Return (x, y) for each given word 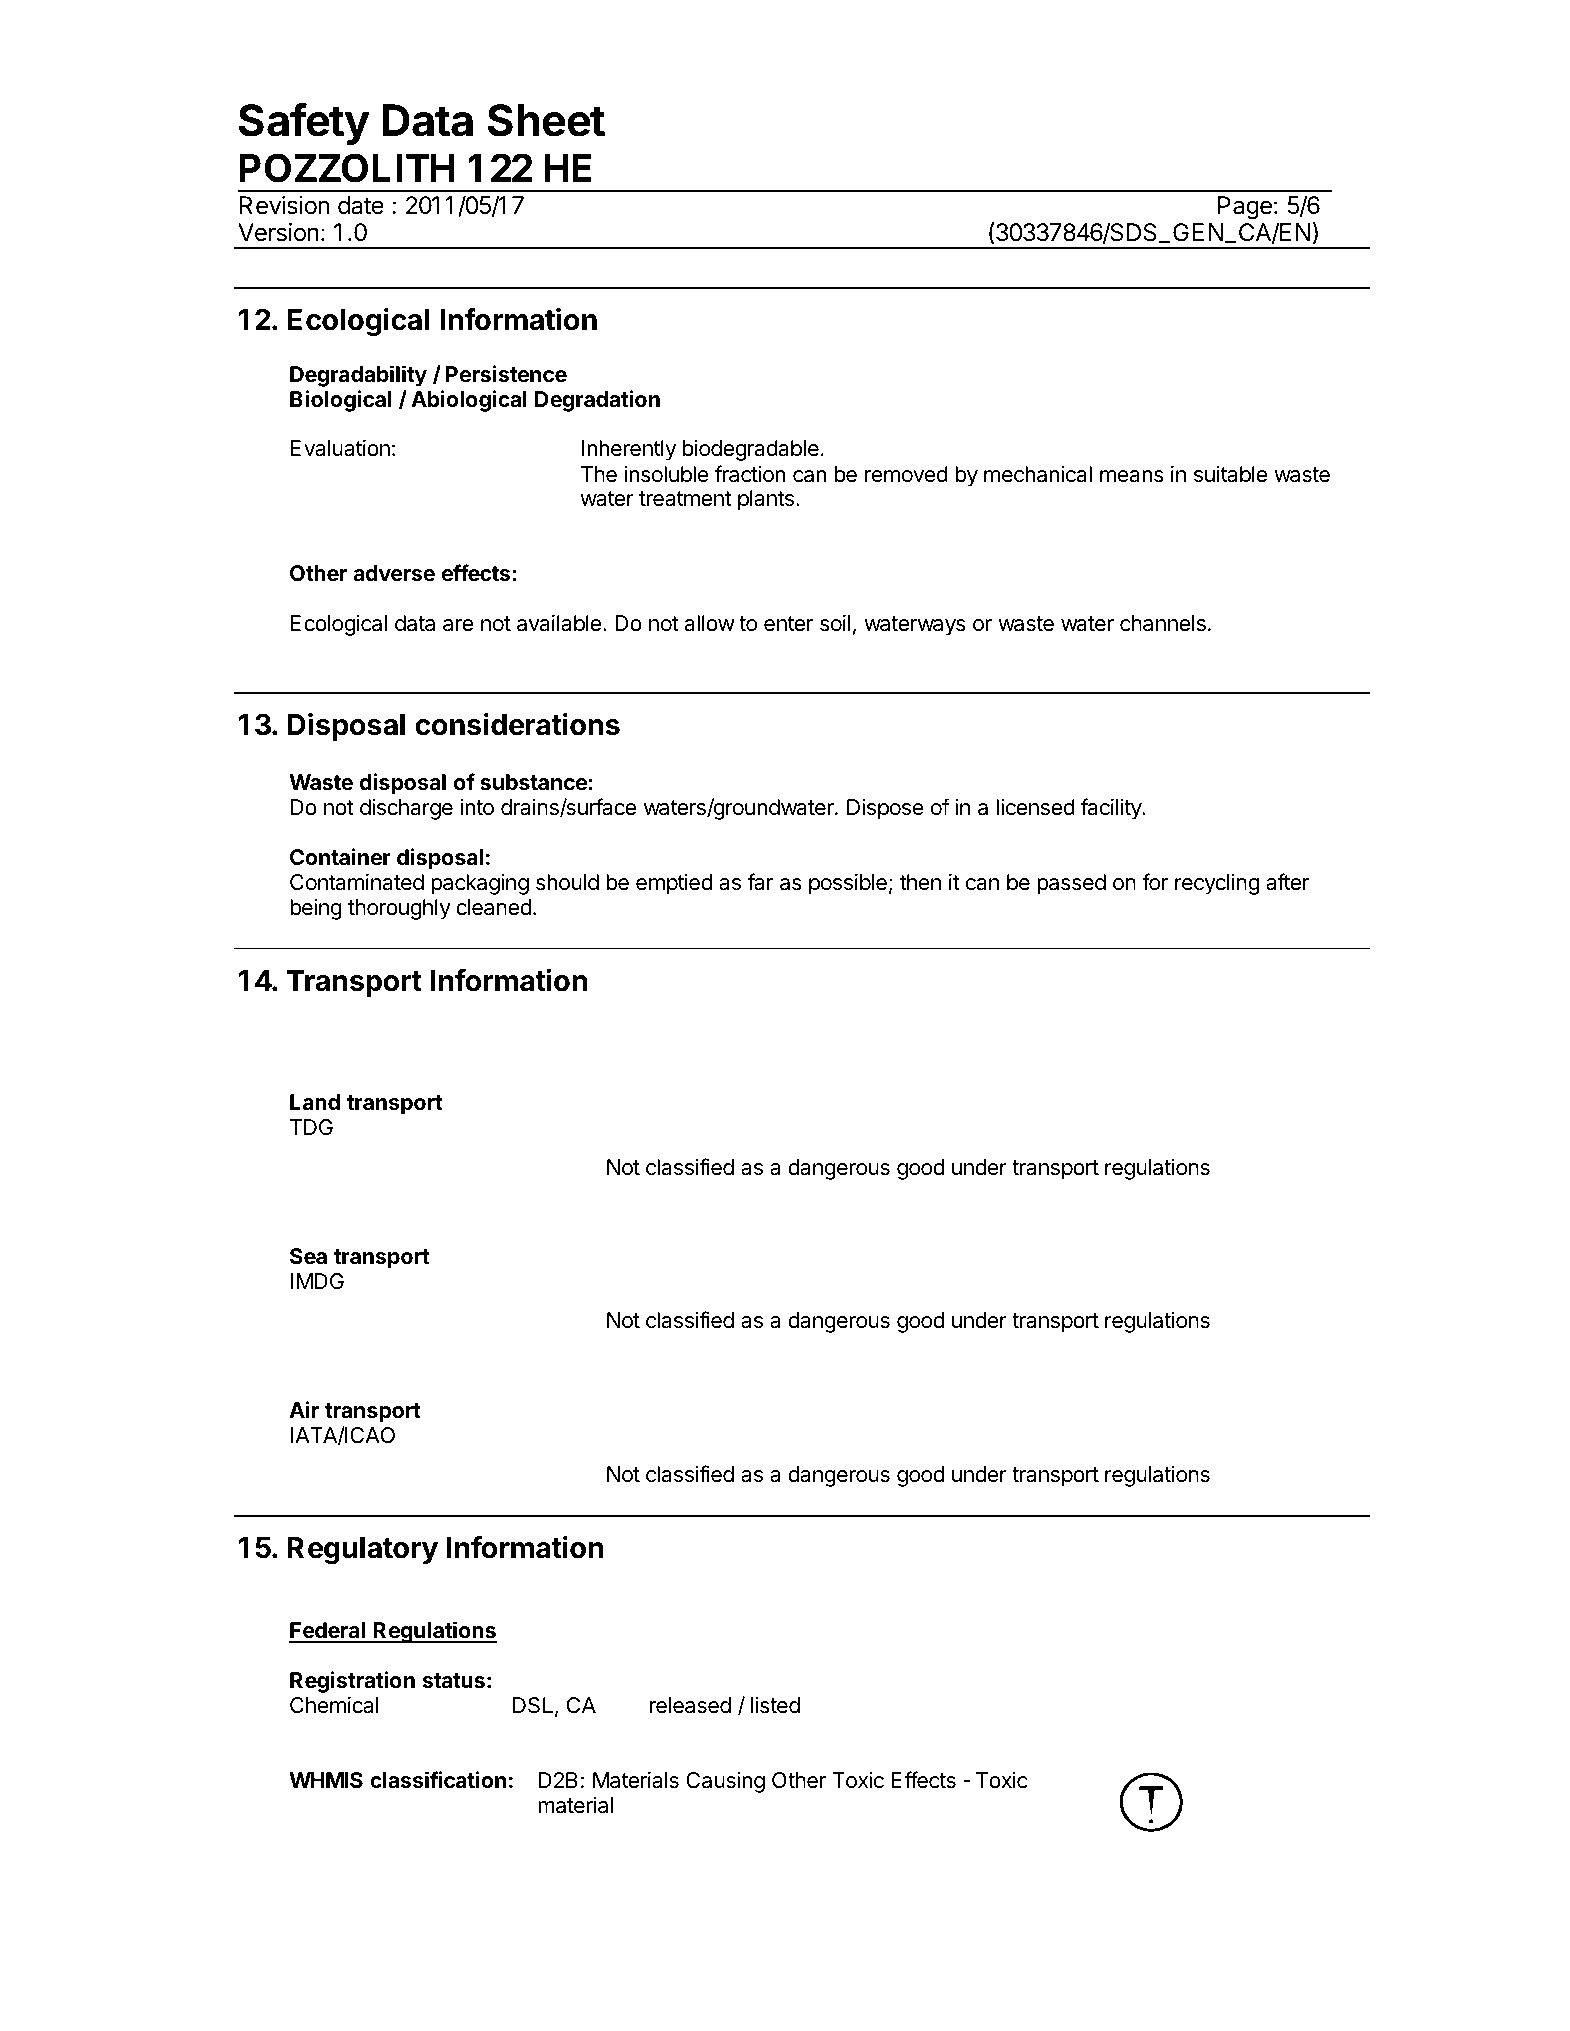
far (760, 882)
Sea (308, 1256)
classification (438, 1780)
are (458, 625)
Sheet (546, 120)
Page (1245, 207)
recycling (1217, 884)
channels (1163, 623)
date (361, 205)
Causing (725, 1782)
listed (775, 1705)
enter (788, 624)
